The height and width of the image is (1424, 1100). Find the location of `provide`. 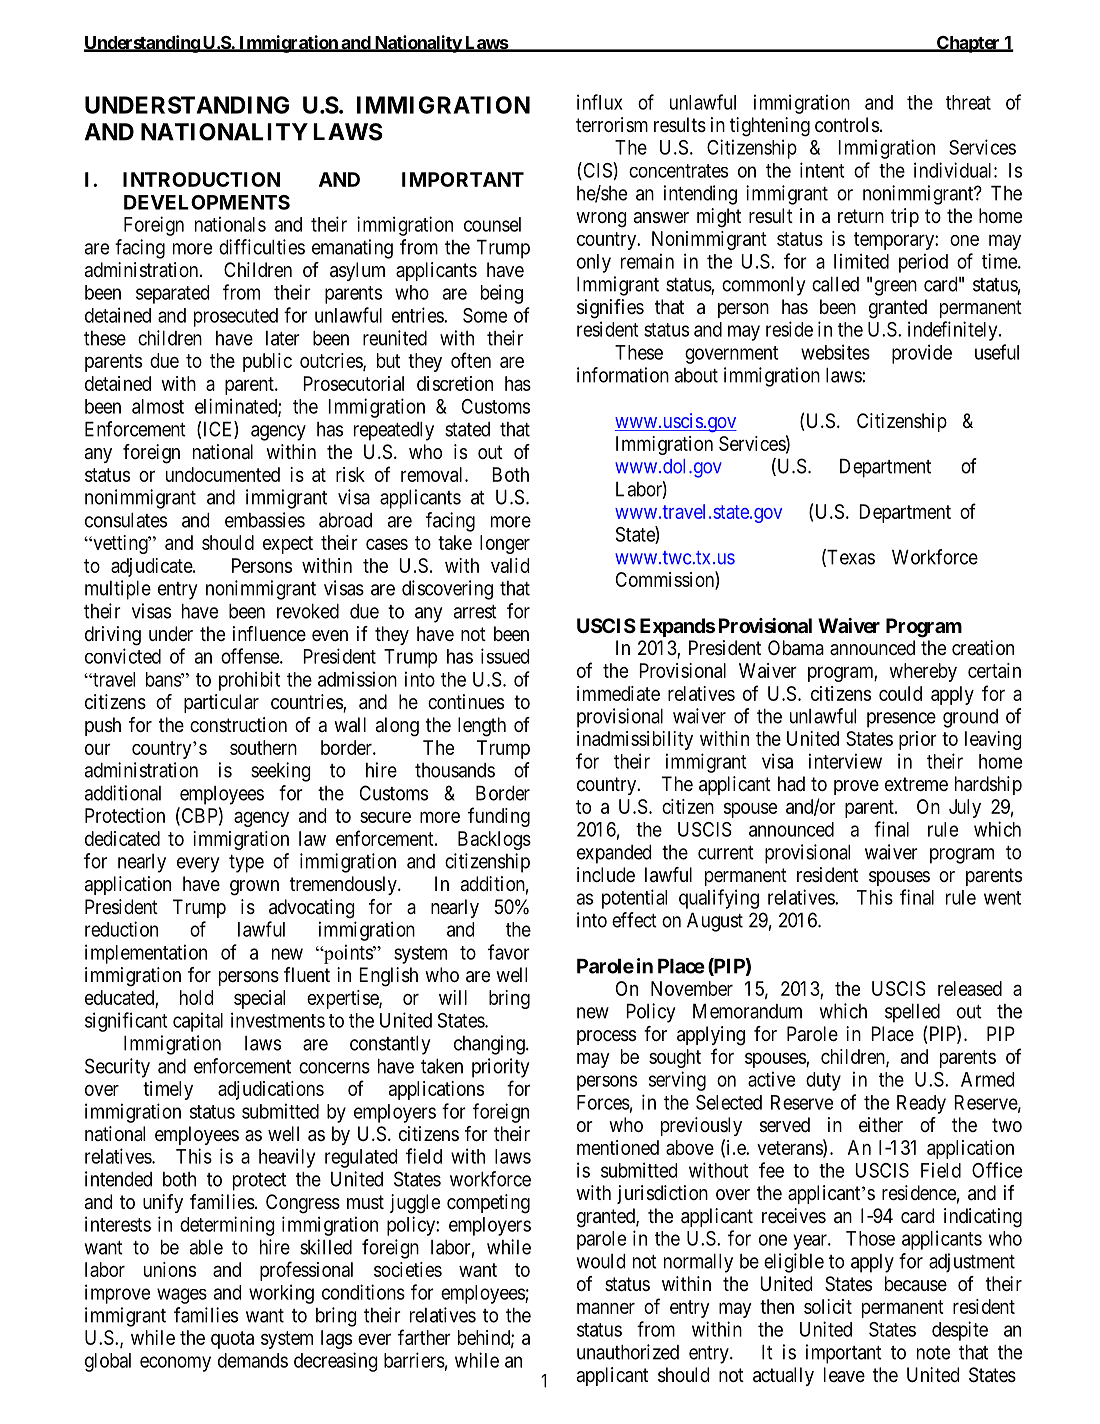

provide is located at coordinates (922, 354).
